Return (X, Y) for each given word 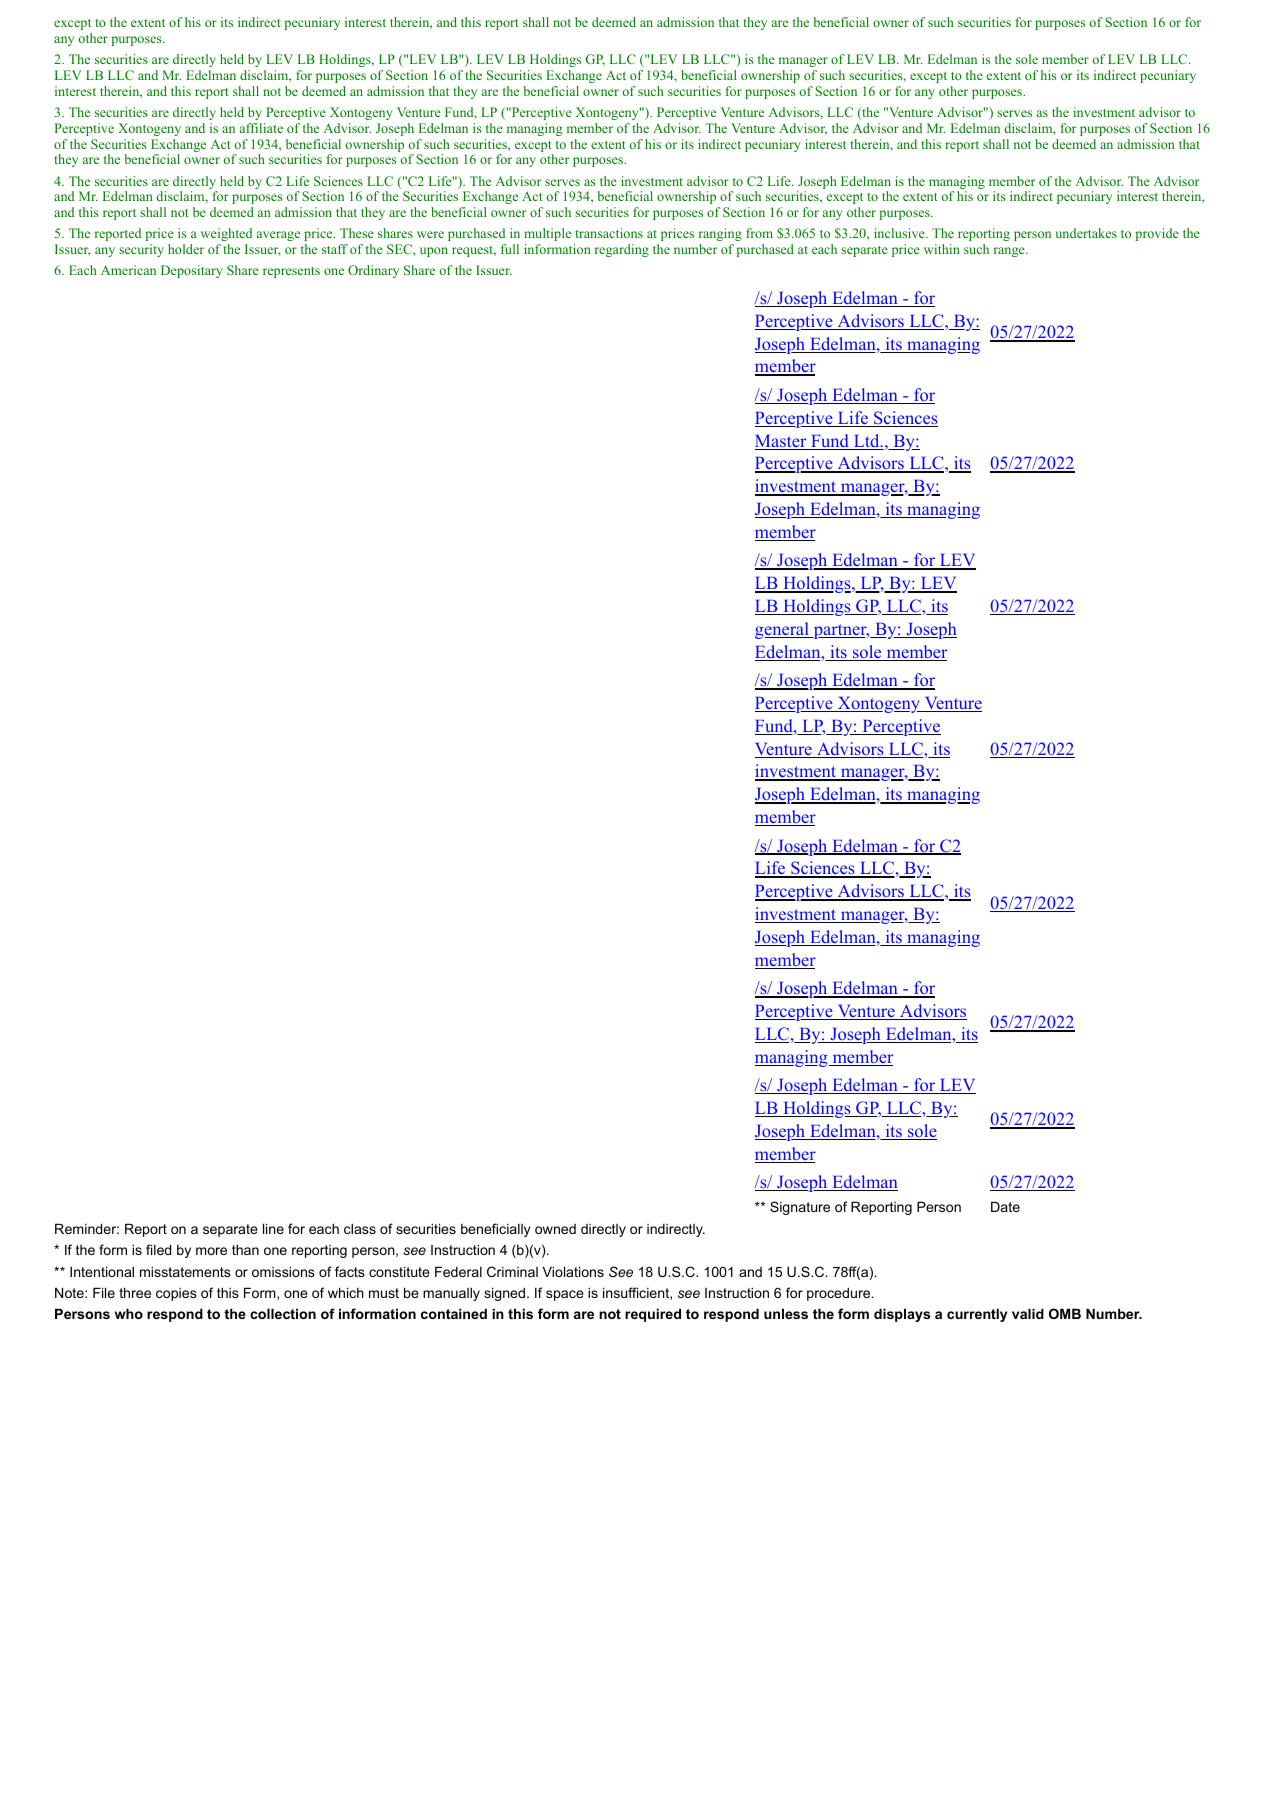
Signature (800, 1208)
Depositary (192, 271)
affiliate (261, 128)
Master (782, 442)
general (783, 630)
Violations (573, 1271)
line (273, 1228)
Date (1005, 1206)
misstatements (185, 1271)
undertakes (1086, 233)
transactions (609, 233)
